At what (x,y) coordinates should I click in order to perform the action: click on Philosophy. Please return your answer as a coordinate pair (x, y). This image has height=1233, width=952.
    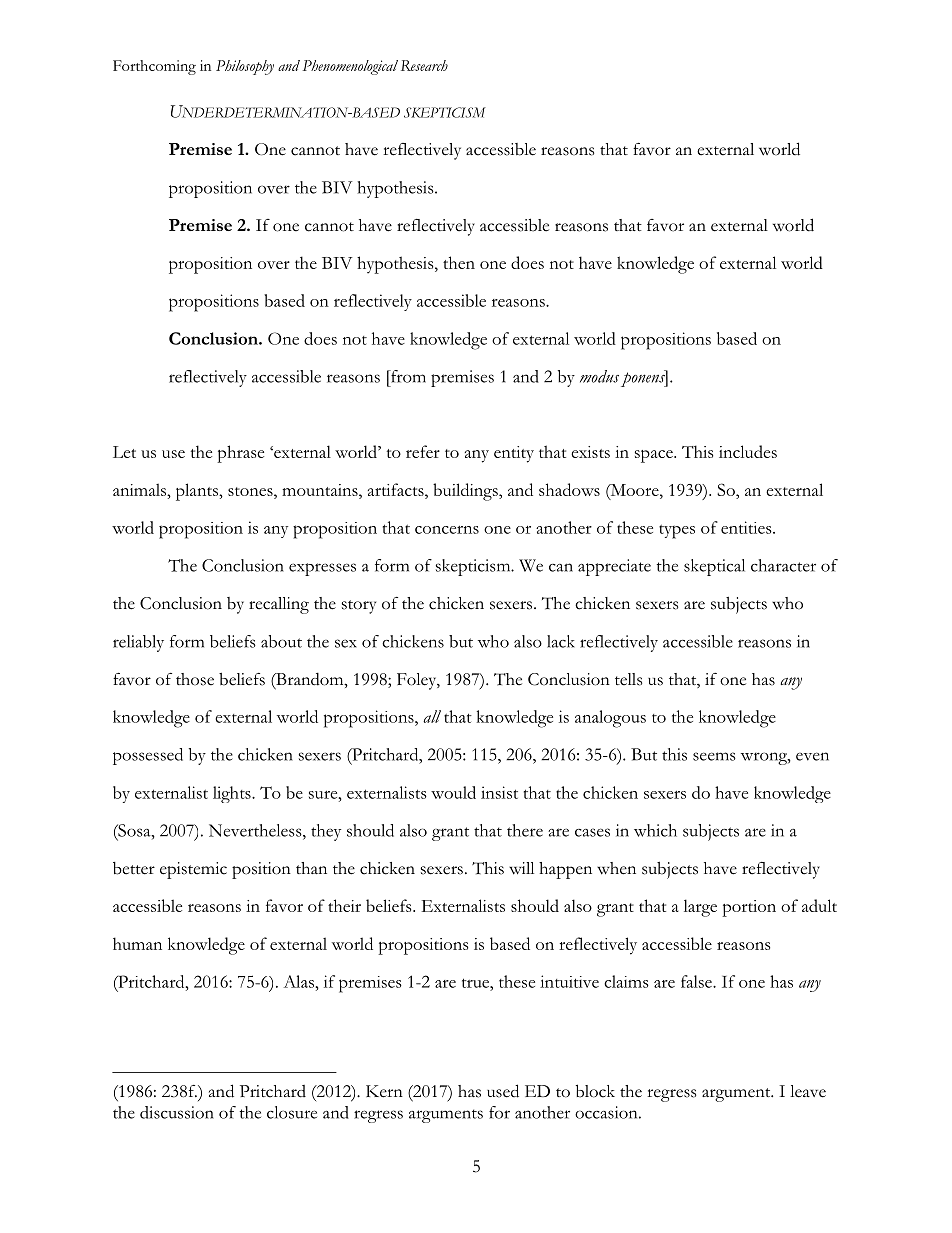
    Looking at the image, I should click on (245, 67).
